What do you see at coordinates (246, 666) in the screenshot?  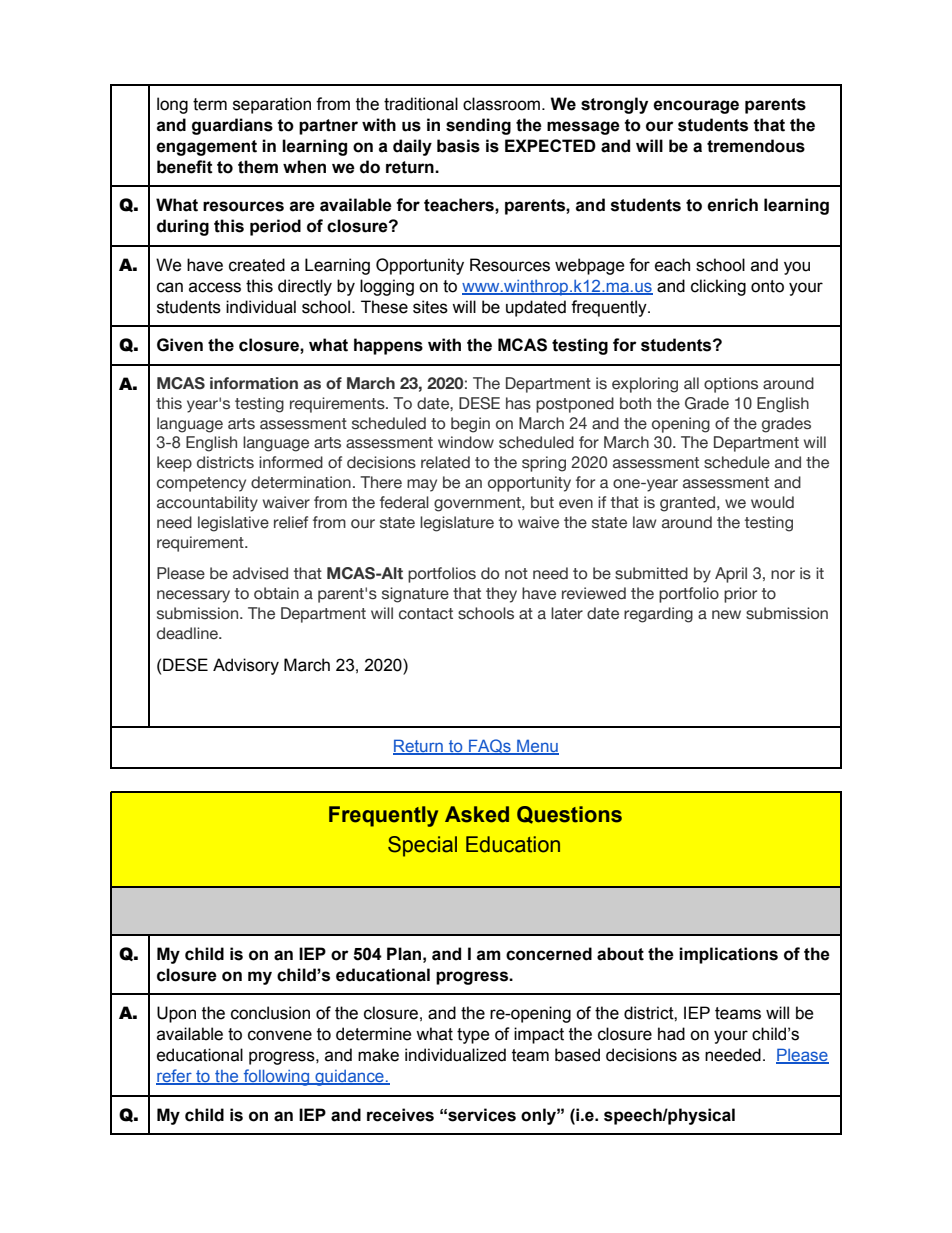 I see `Advisory` at bounding box center [246, 666].
